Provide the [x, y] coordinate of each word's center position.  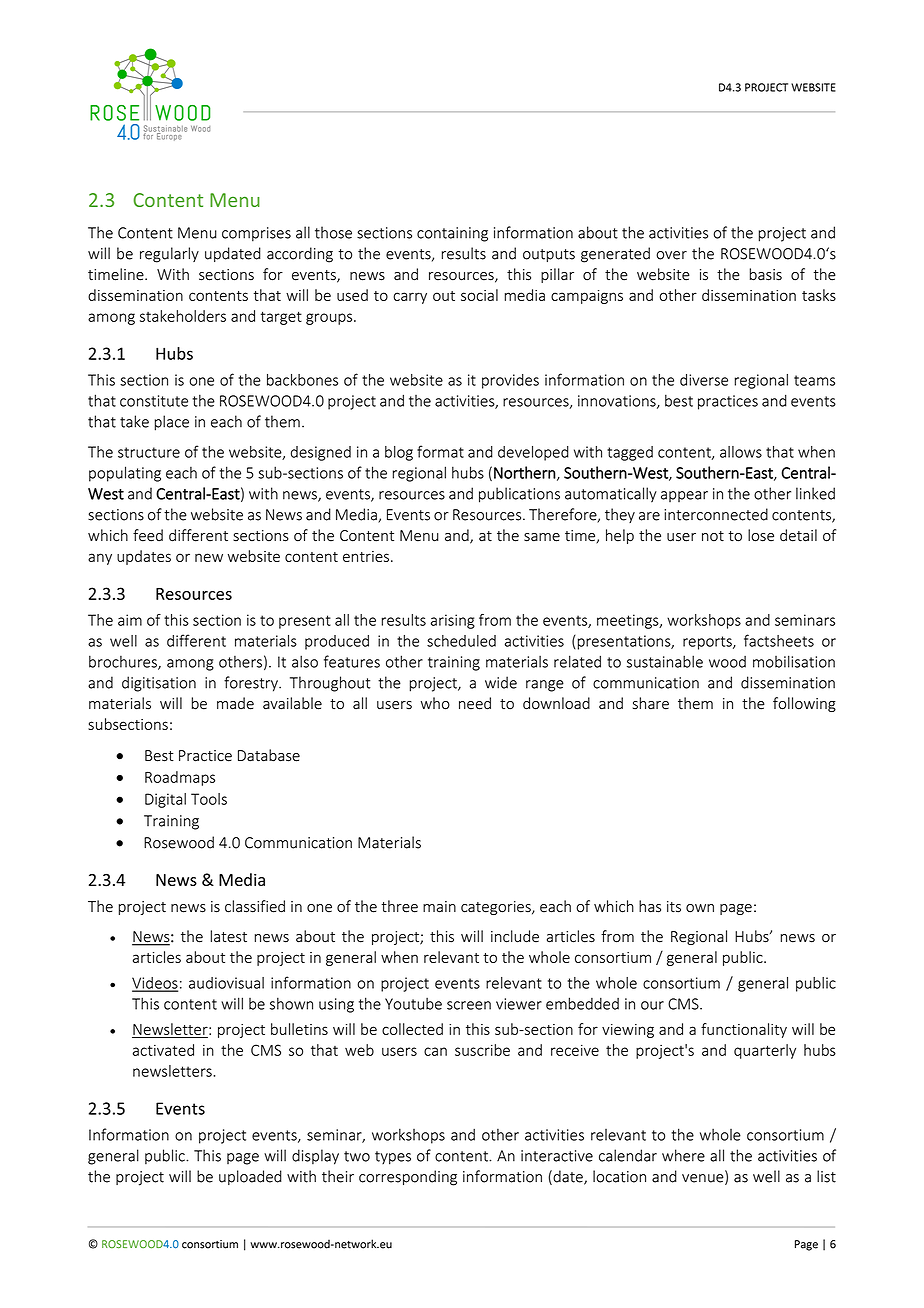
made [235, 703]
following [804, 704]
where [683, 1155]
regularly [169, 255]
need [475, 703]
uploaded [250, 1177]
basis [766, 274]
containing [452, 234]
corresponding [408, 1178]
